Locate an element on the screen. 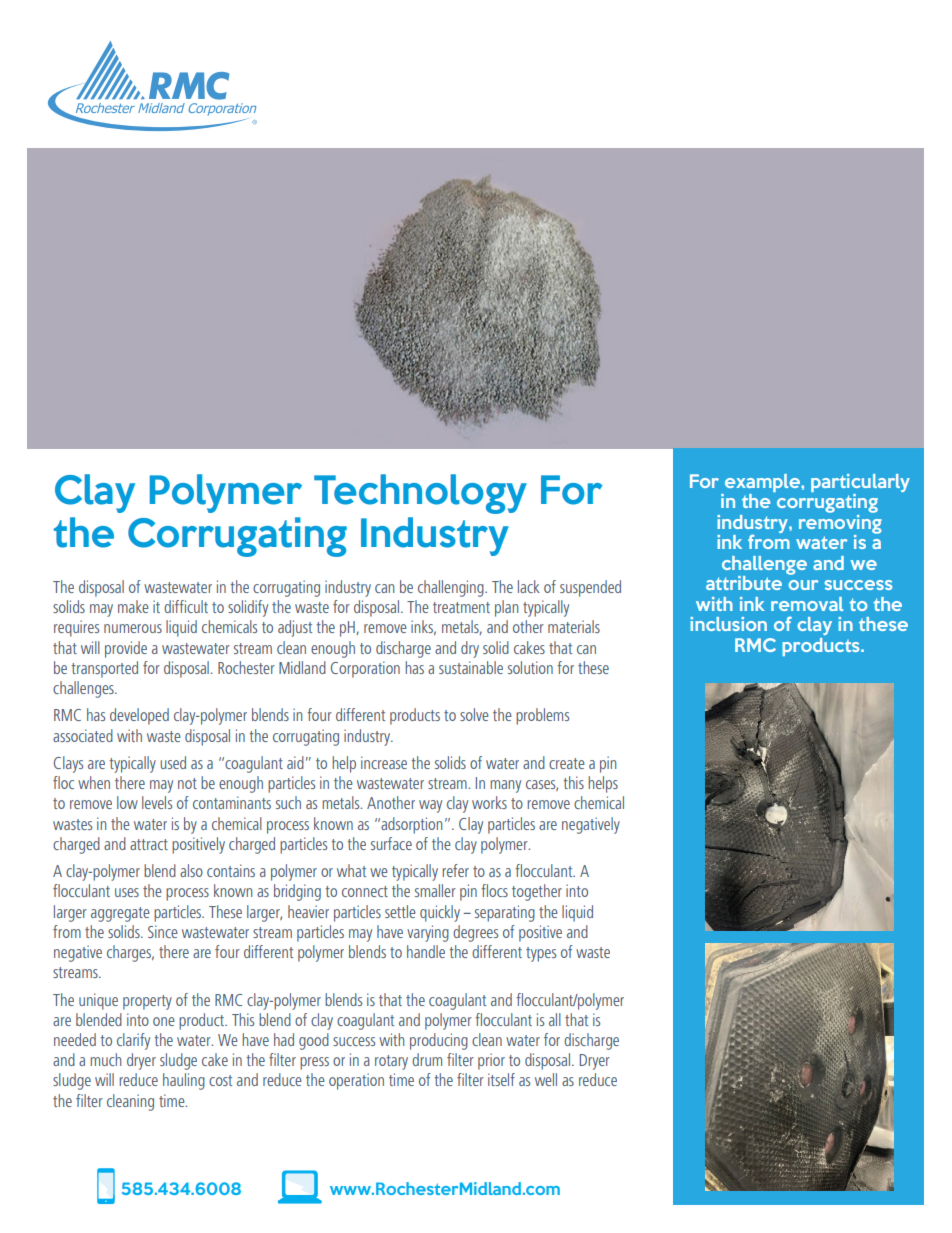  many is located at coordinates (505, 786).
